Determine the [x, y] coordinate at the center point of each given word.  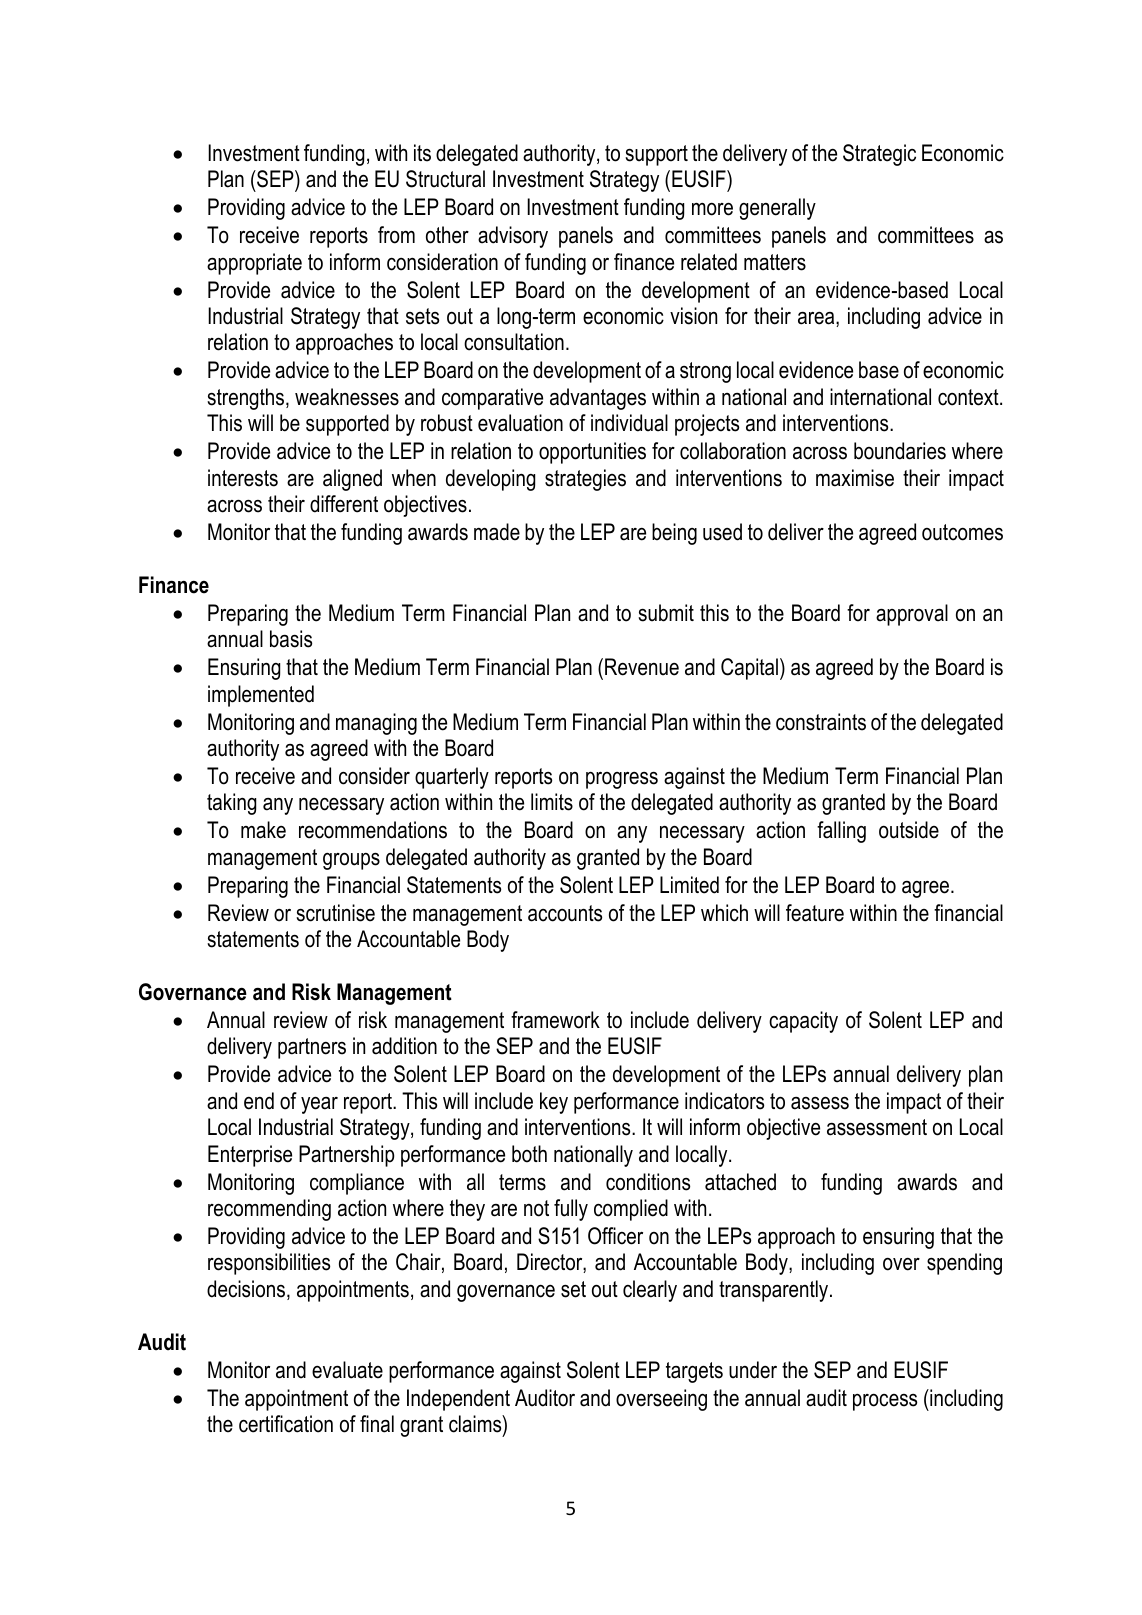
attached [740, 1182]
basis [291, 639]
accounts [565, 913]
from [396, 235]
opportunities [592, 453]
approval [912, 615]
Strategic [879, 155]
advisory [513, 237]
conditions [648, 1182]
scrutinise [335, 913]
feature [815, 913]
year [319, 1105]
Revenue [642, 667]
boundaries [900, 451]
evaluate [347, 1370]
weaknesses [347, 397]
